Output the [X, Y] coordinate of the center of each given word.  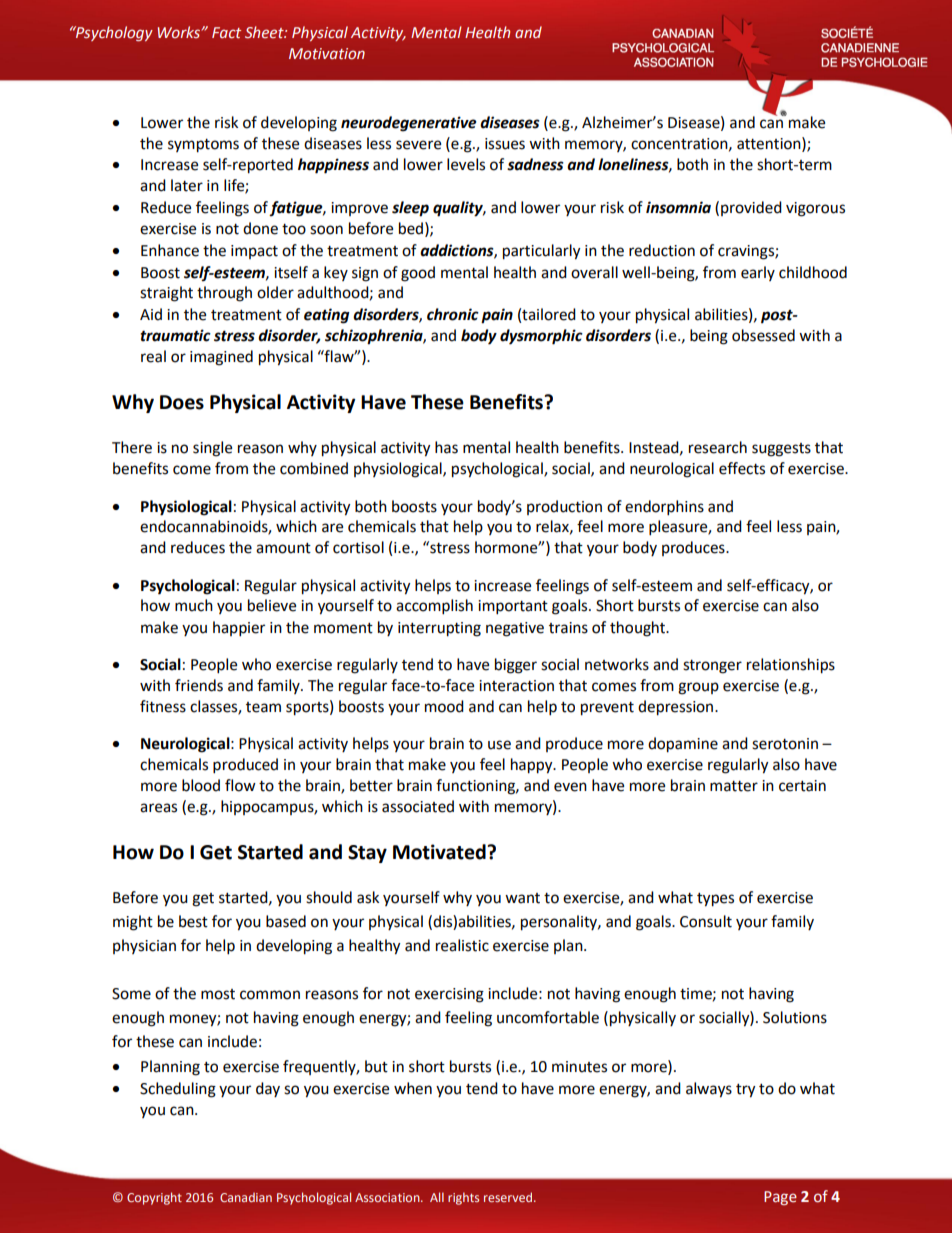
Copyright [154, 1198]
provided [751, 208]
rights [463, 1198]
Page [780, 1198]
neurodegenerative [409, 124]
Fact [226, 32]
